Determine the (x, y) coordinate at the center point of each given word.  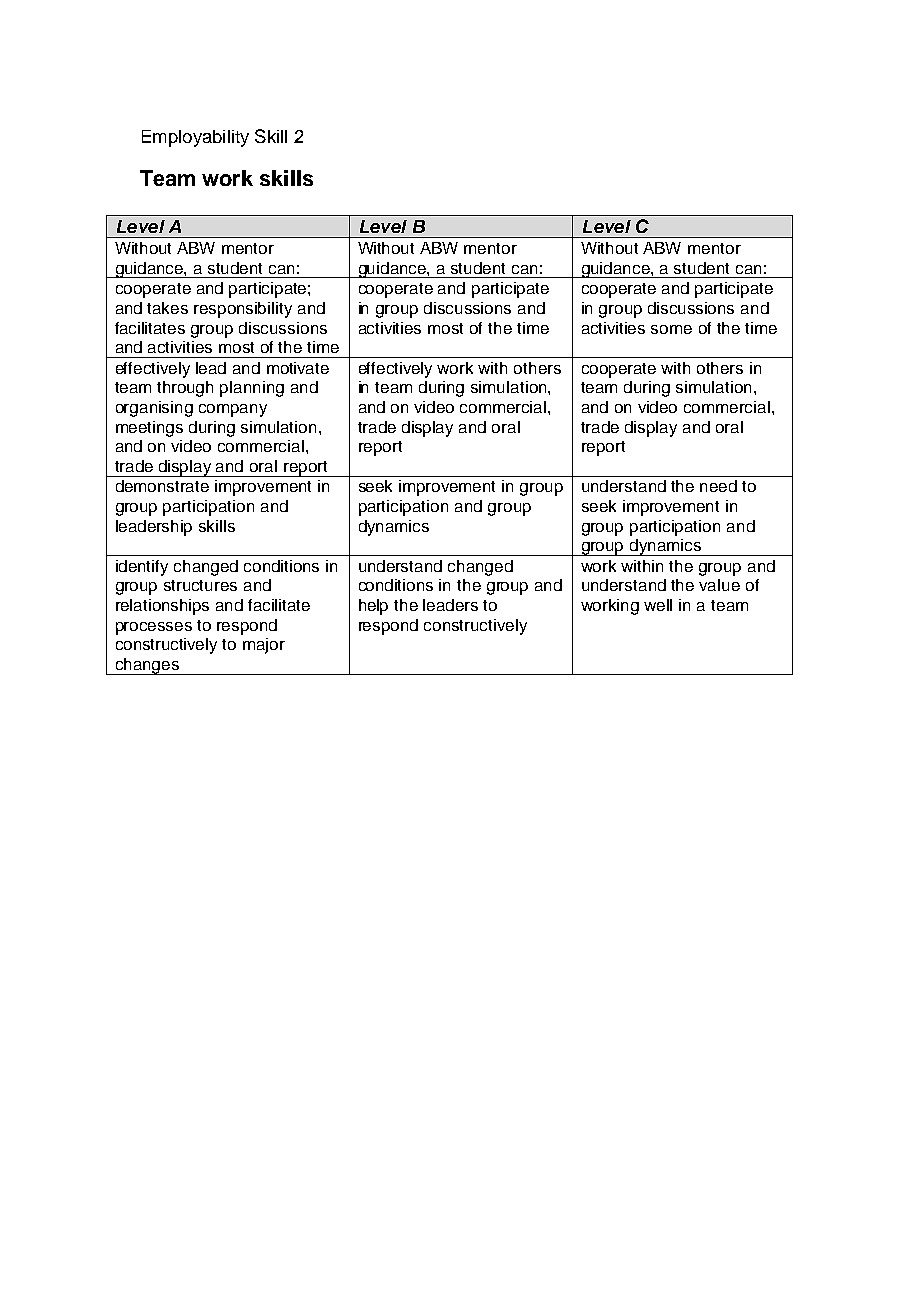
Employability (195, 138)
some (671, 329)
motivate (298, 368)
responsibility (243, 310)
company (233, 410)
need (718, 486)
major (264, 646)
